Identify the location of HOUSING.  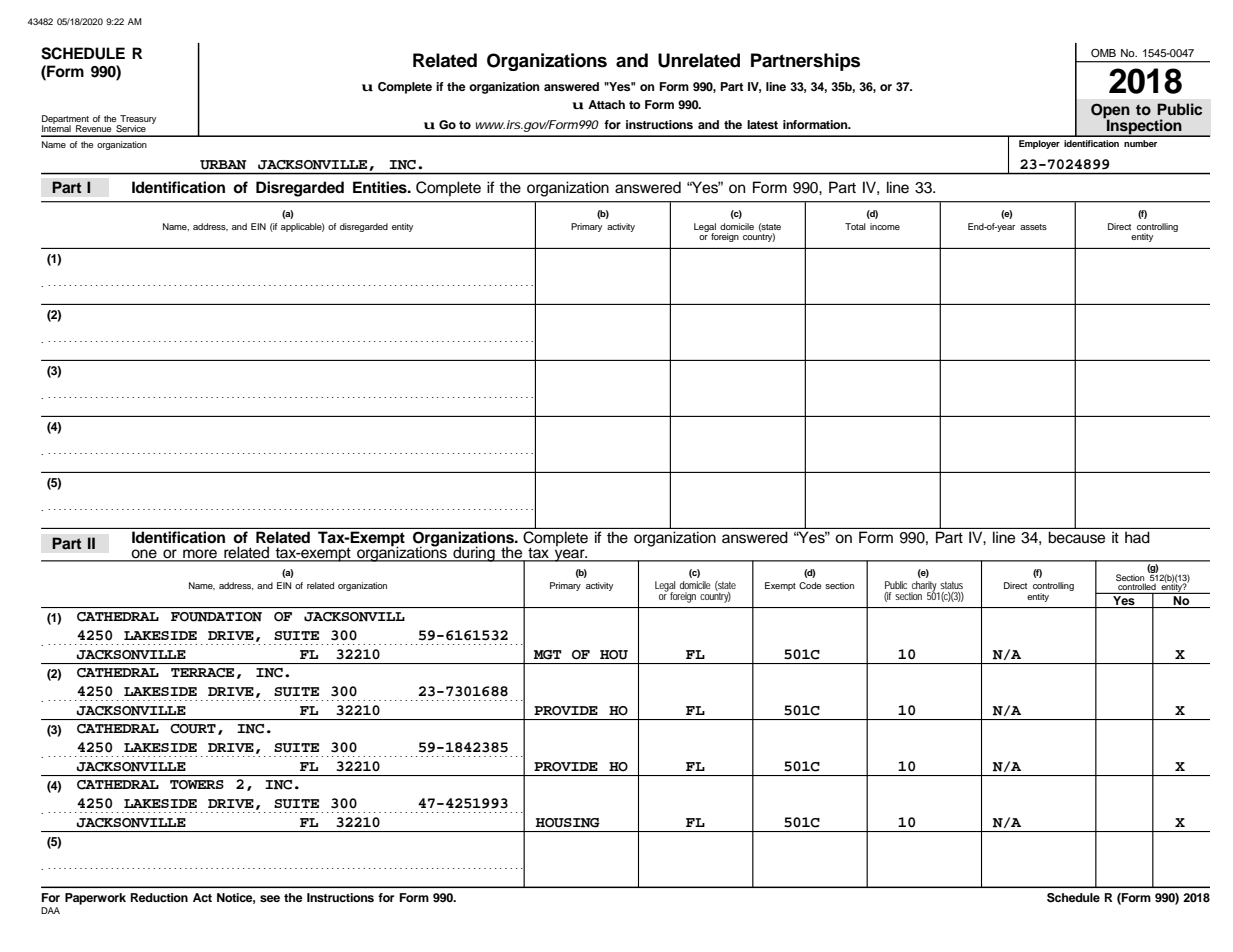
(568, 823).
